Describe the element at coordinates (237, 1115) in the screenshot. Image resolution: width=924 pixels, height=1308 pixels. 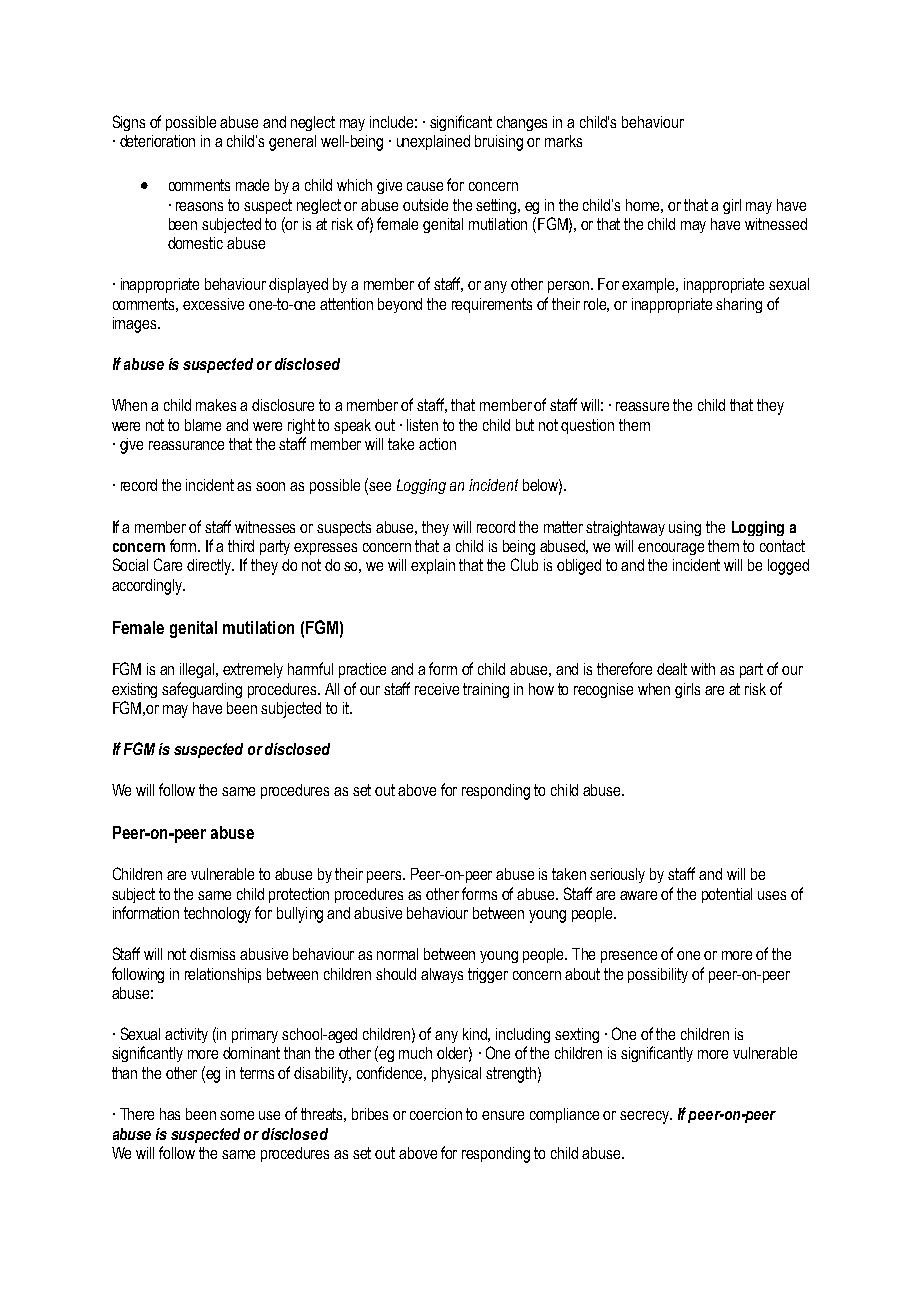
I see `some` at that location.
